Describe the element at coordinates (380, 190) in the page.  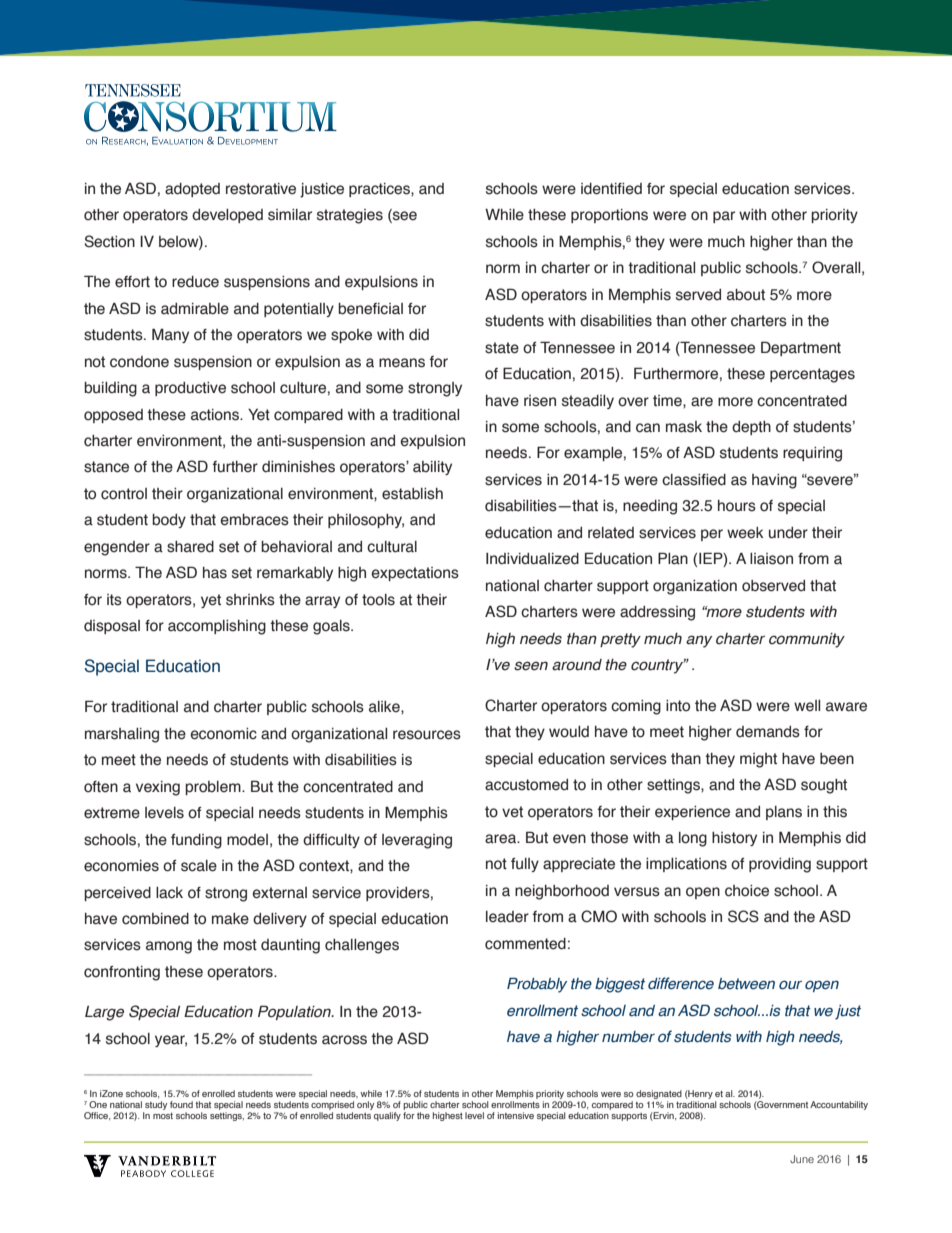
I see `practices` at that location.
